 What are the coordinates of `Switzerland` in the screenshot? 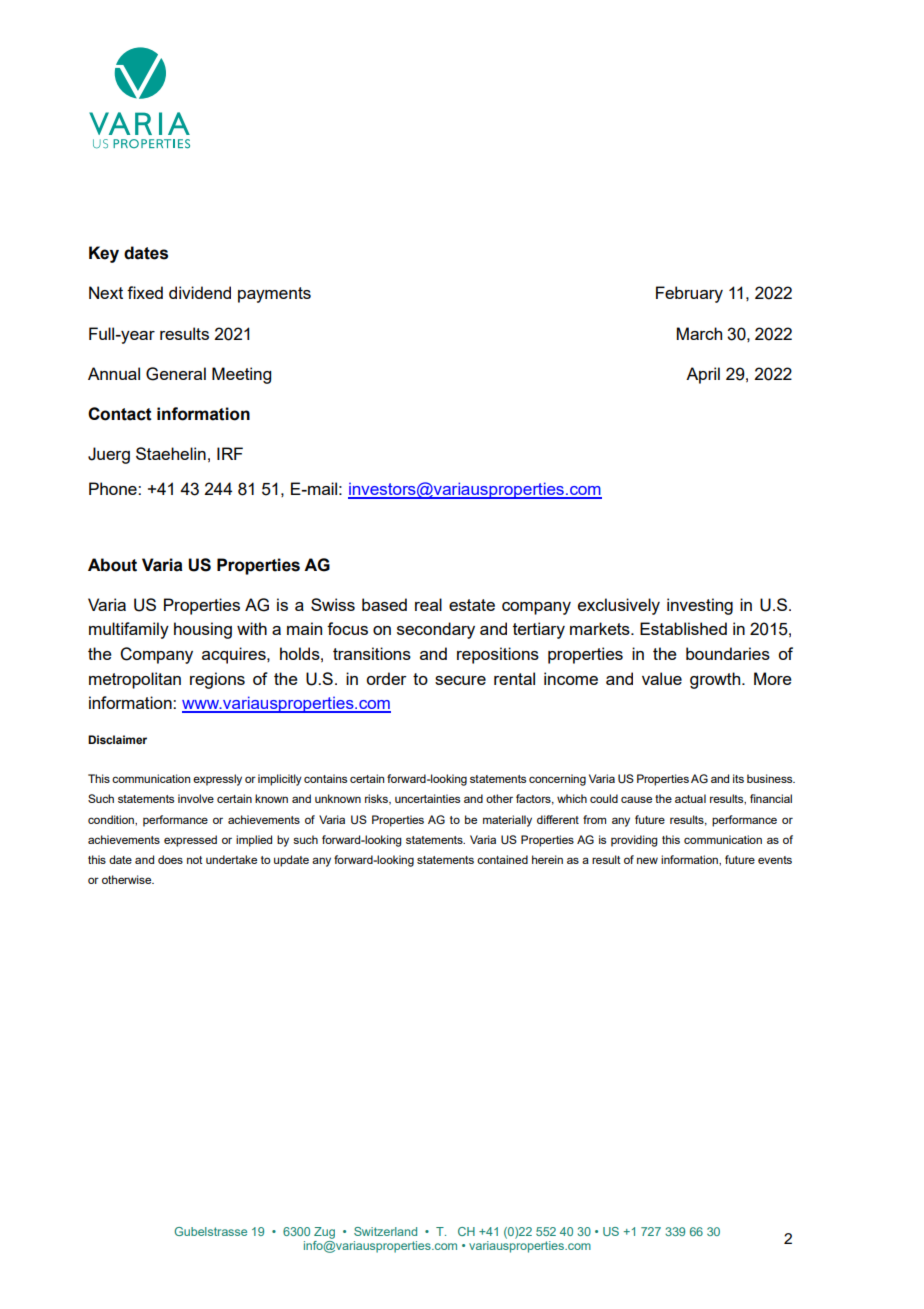 It's located at (385, 1231).
